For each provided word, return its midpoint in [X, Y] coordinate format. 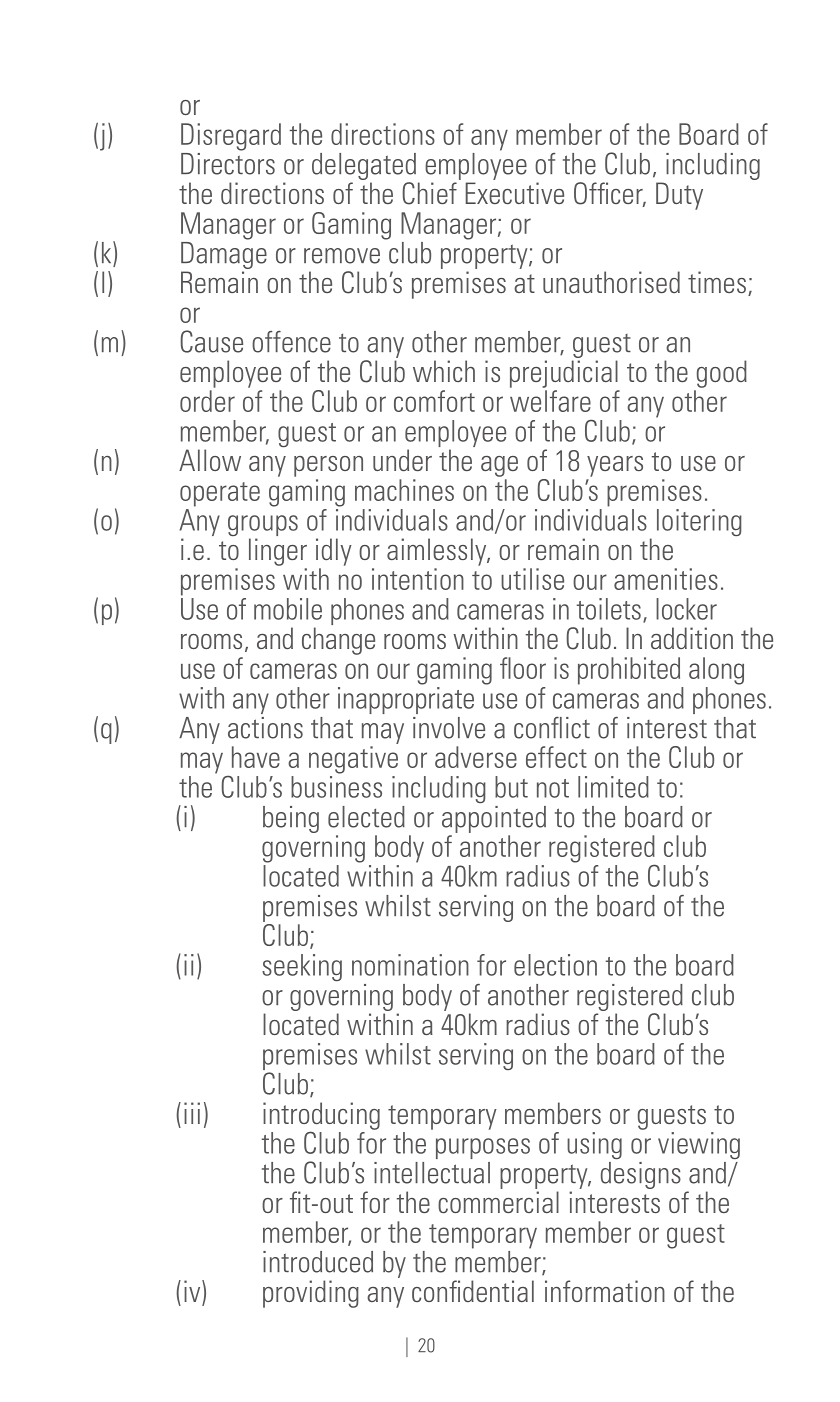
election [555, 965]
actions [265, 728]
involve [449, 728]
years [615, 466]
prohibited [629, 671]
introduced [318, 1262]
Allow [210, 460]
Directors [228, 162]
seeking [302, 967]
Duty [679, 196]
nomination [410, 965]
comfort [434, 401]
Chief [429, 193]
